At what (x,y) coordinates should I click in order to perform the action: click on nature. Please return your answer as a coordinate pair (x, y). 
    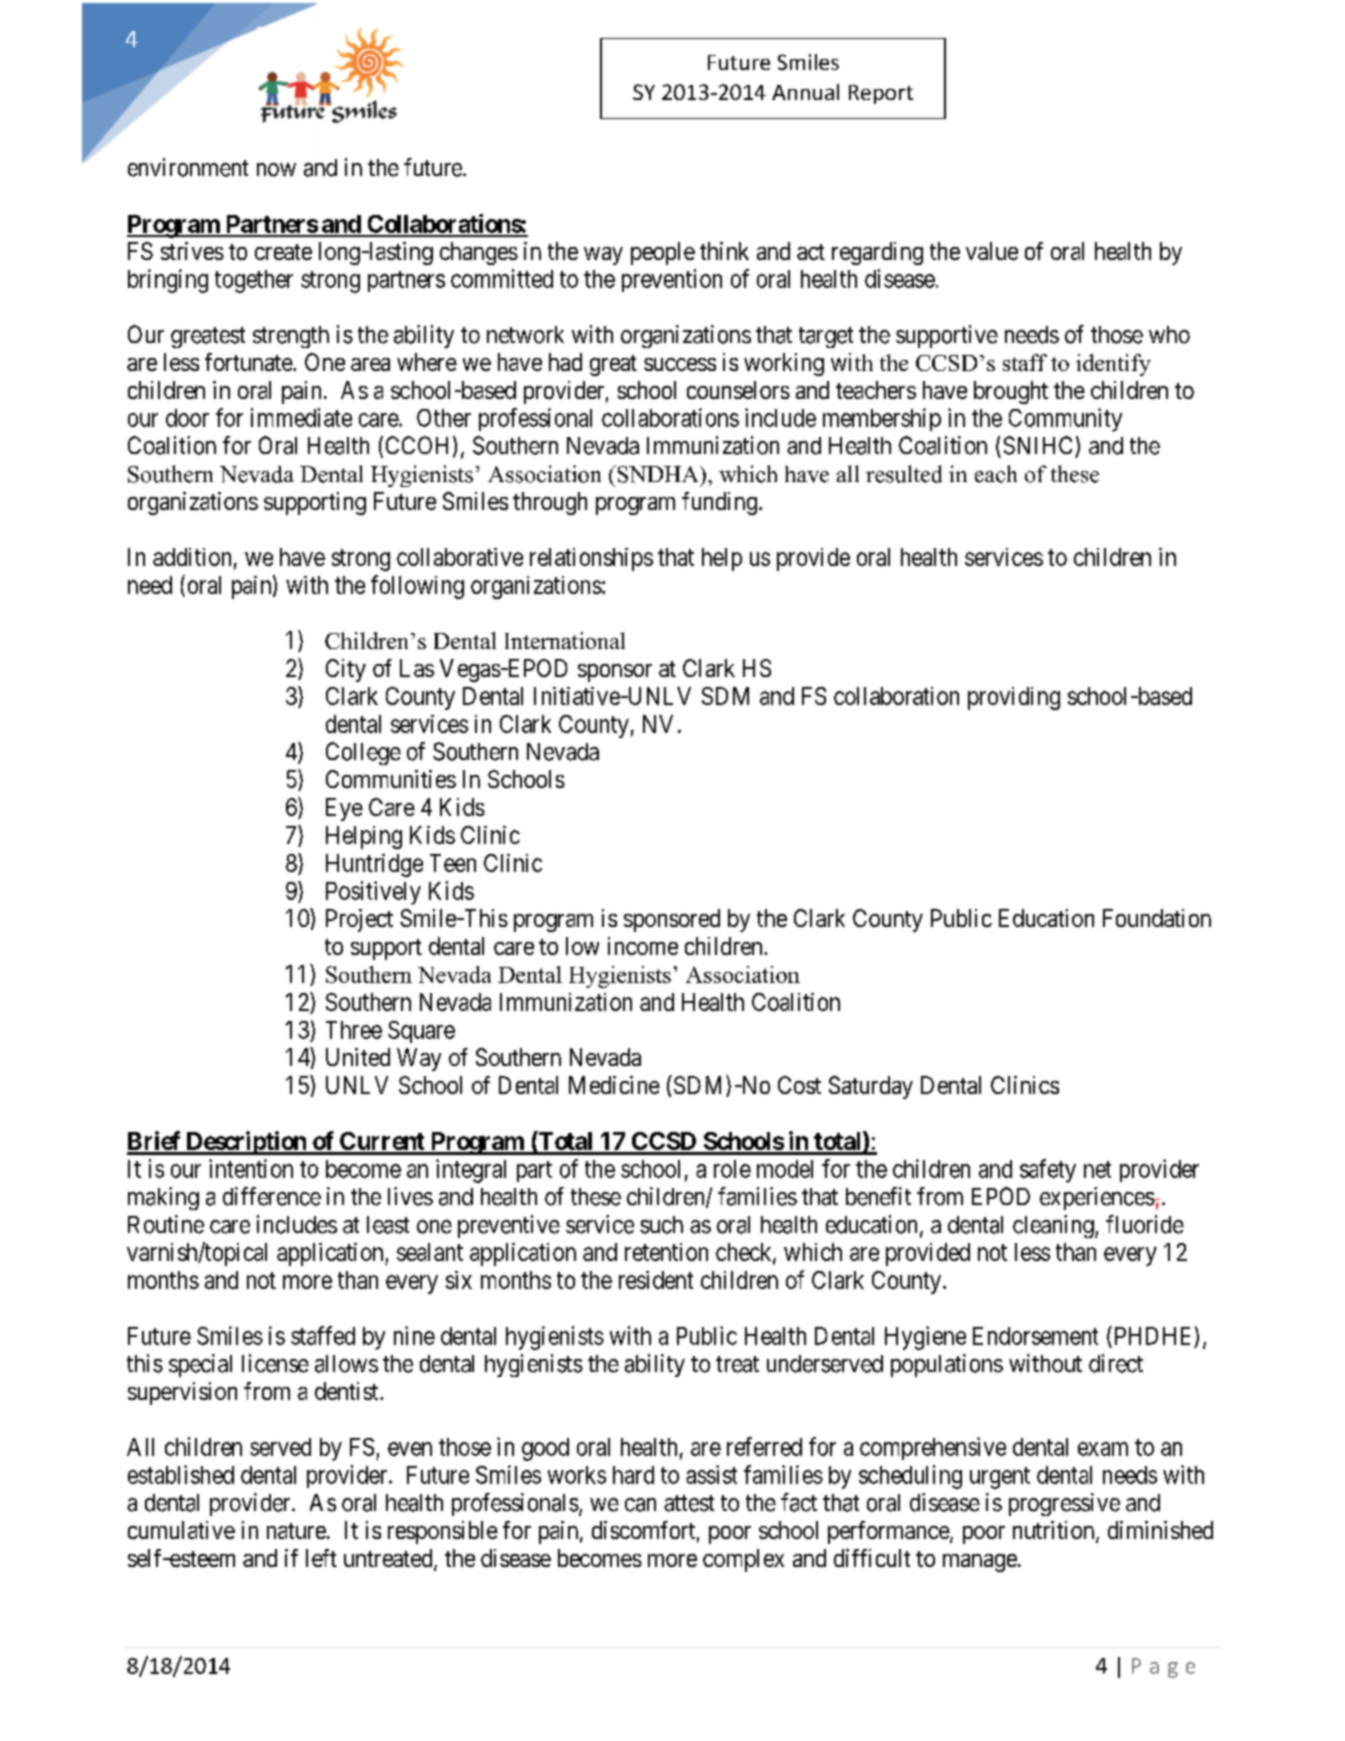
    Looking at the image, I should click on (296, 1531).
